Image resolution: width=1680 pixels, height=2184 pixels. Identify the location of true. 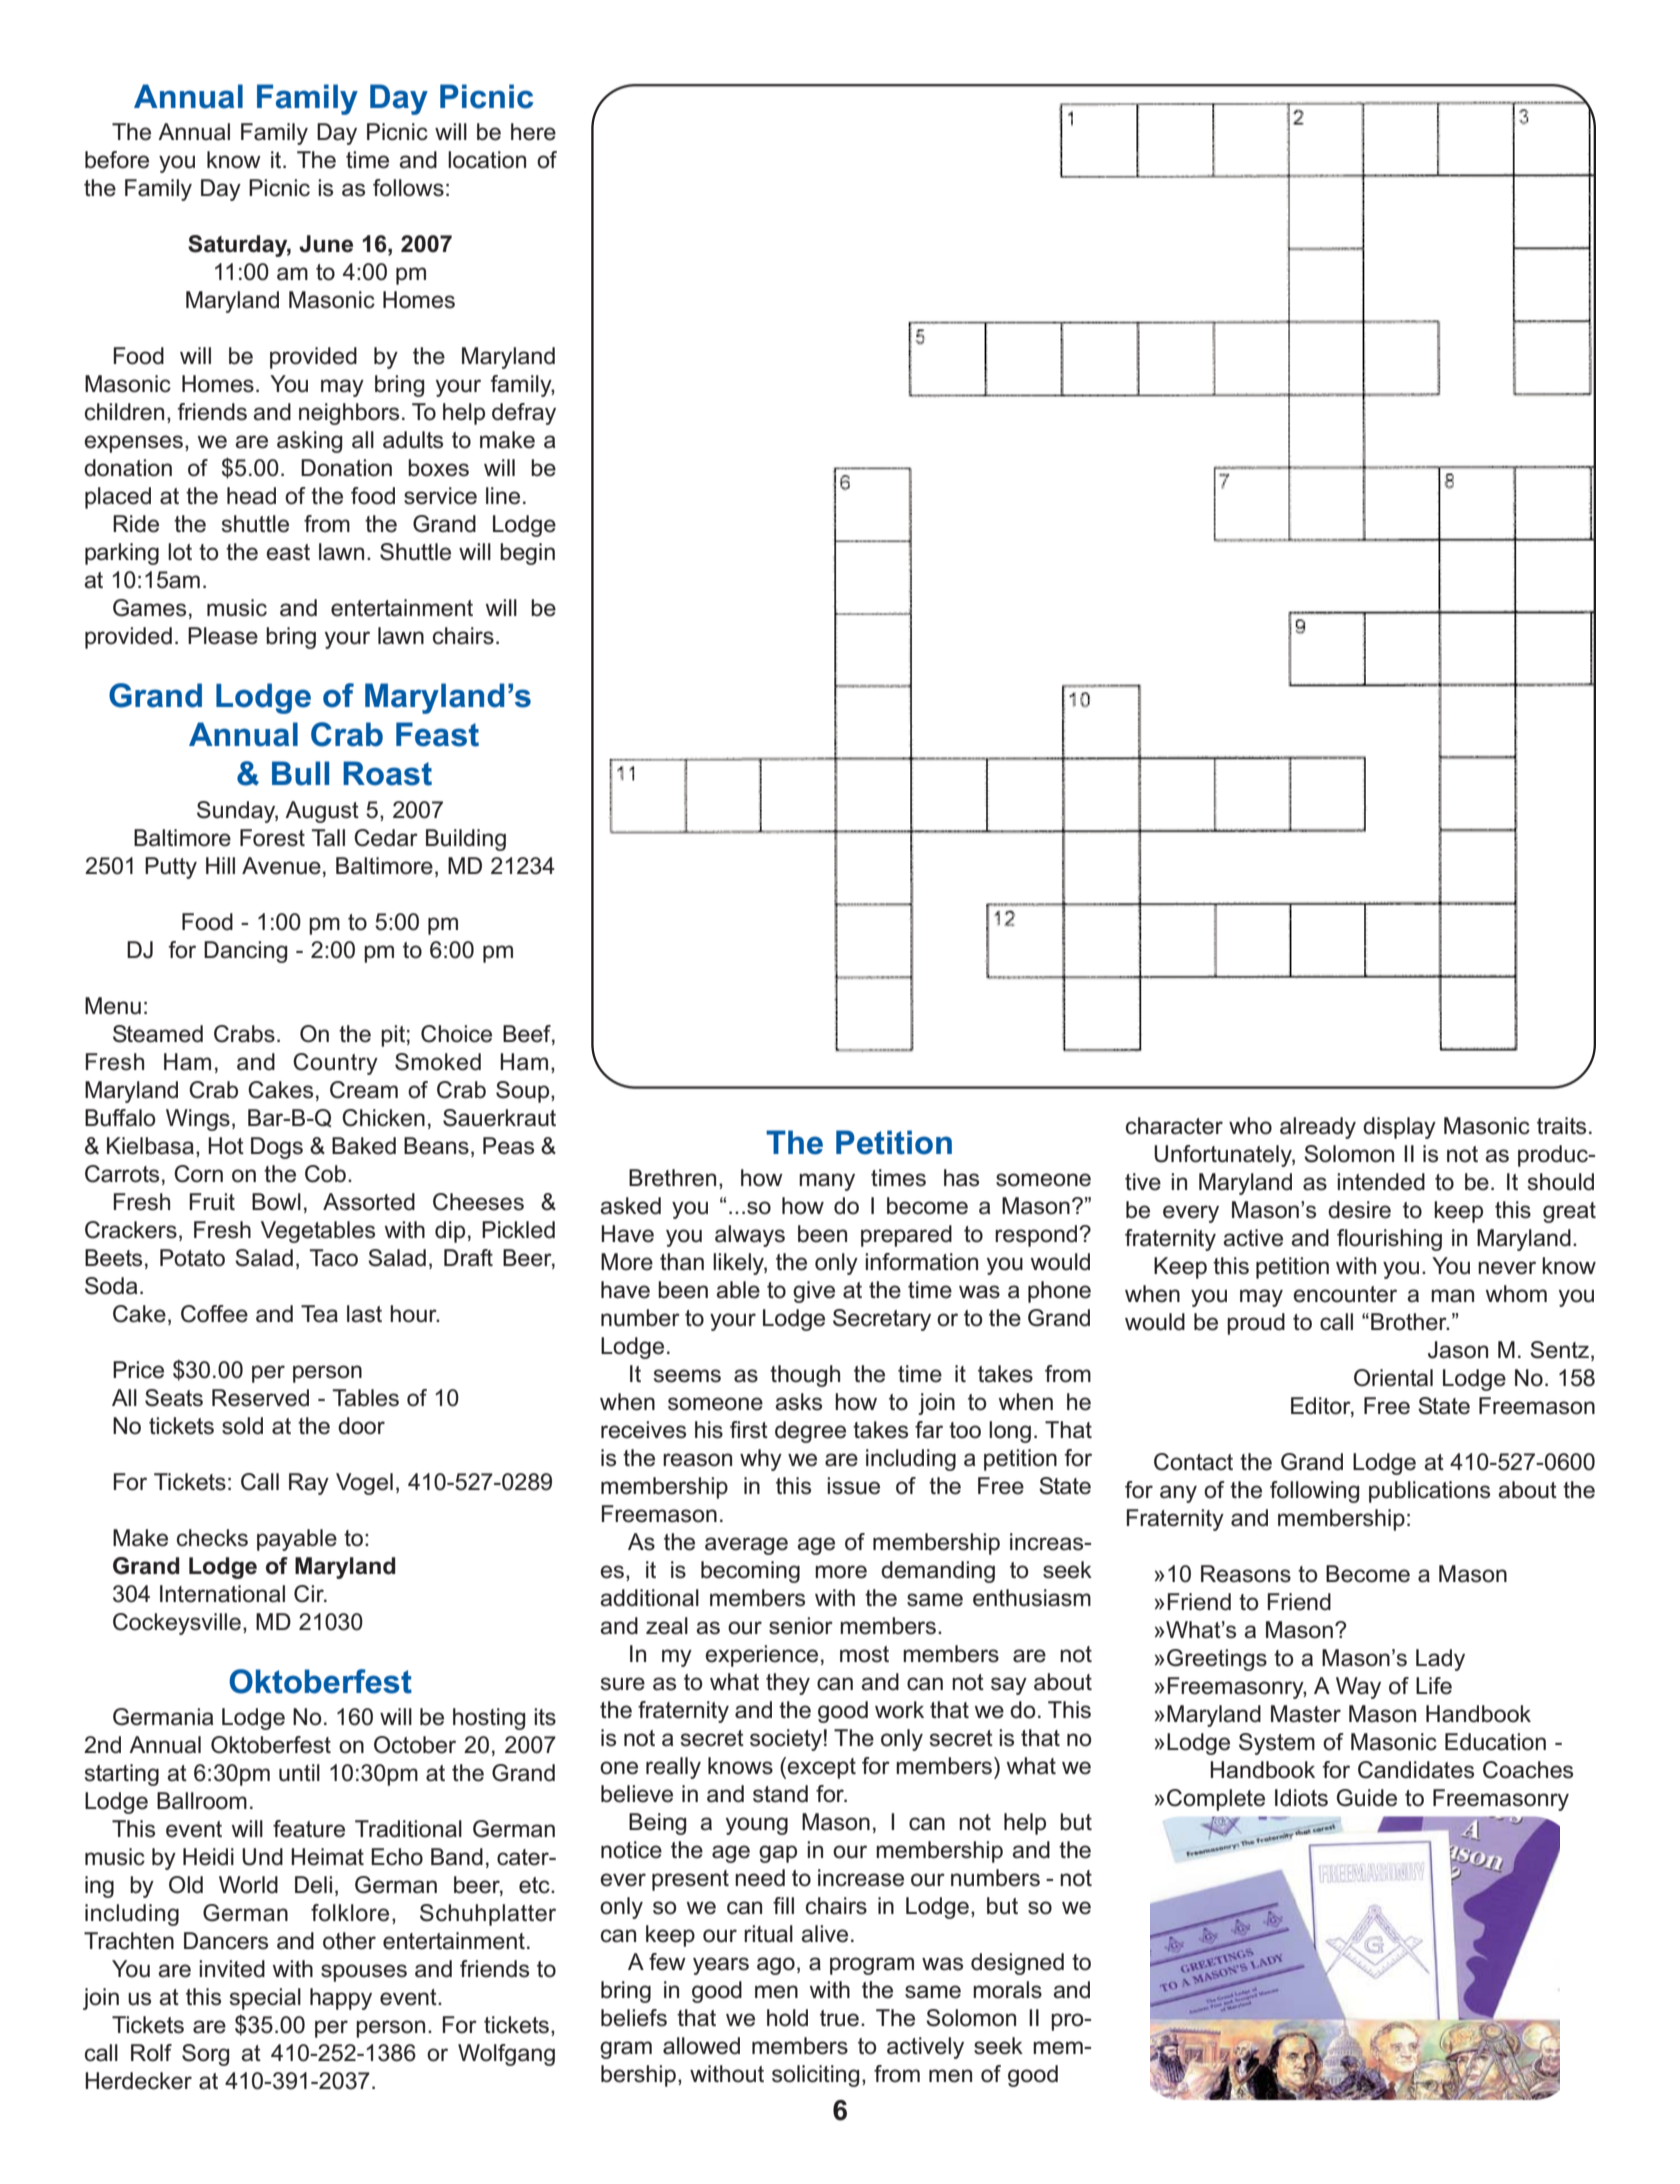
(839, 2018).
